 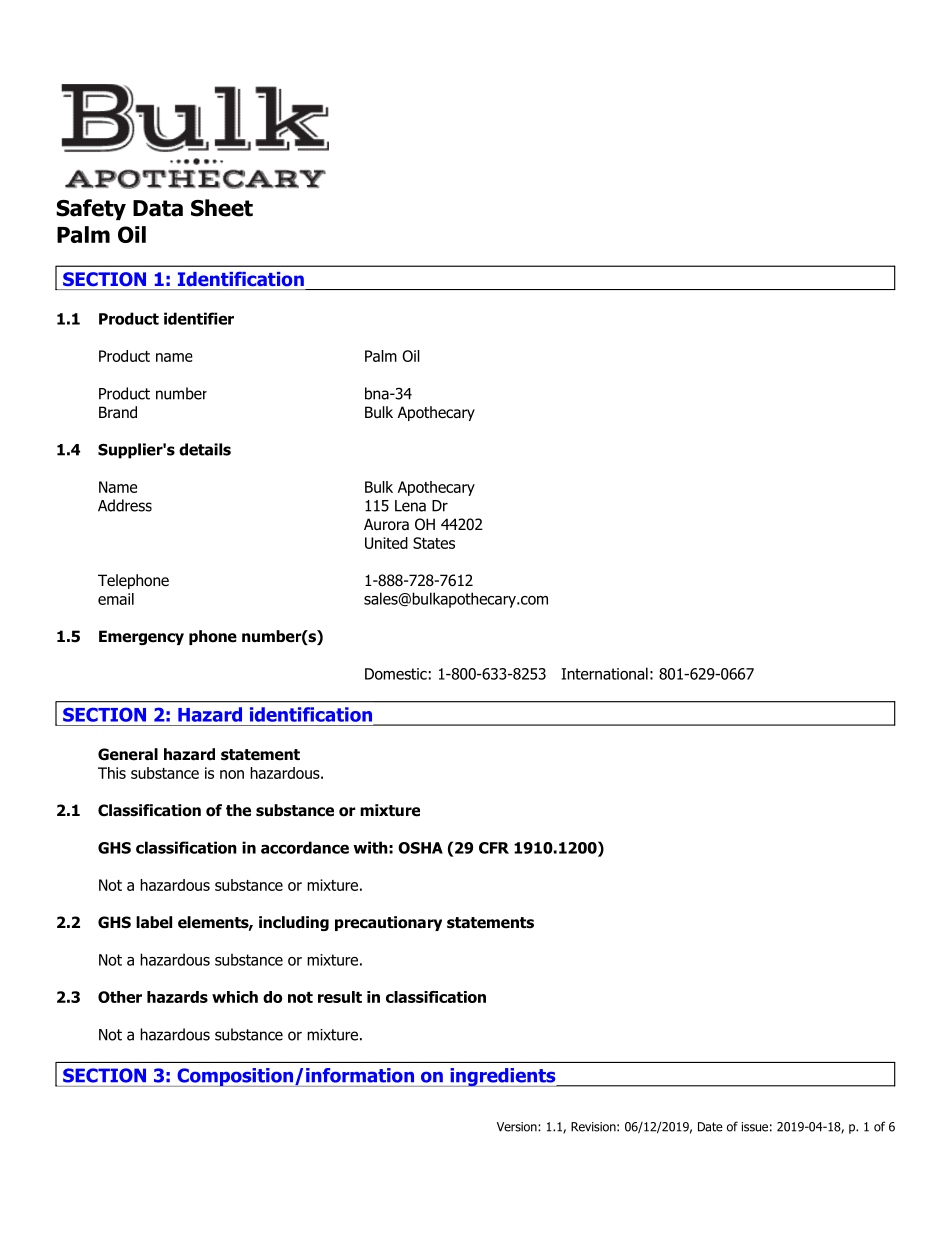 I want to click on Sheet, so click(x=222, y=208).
